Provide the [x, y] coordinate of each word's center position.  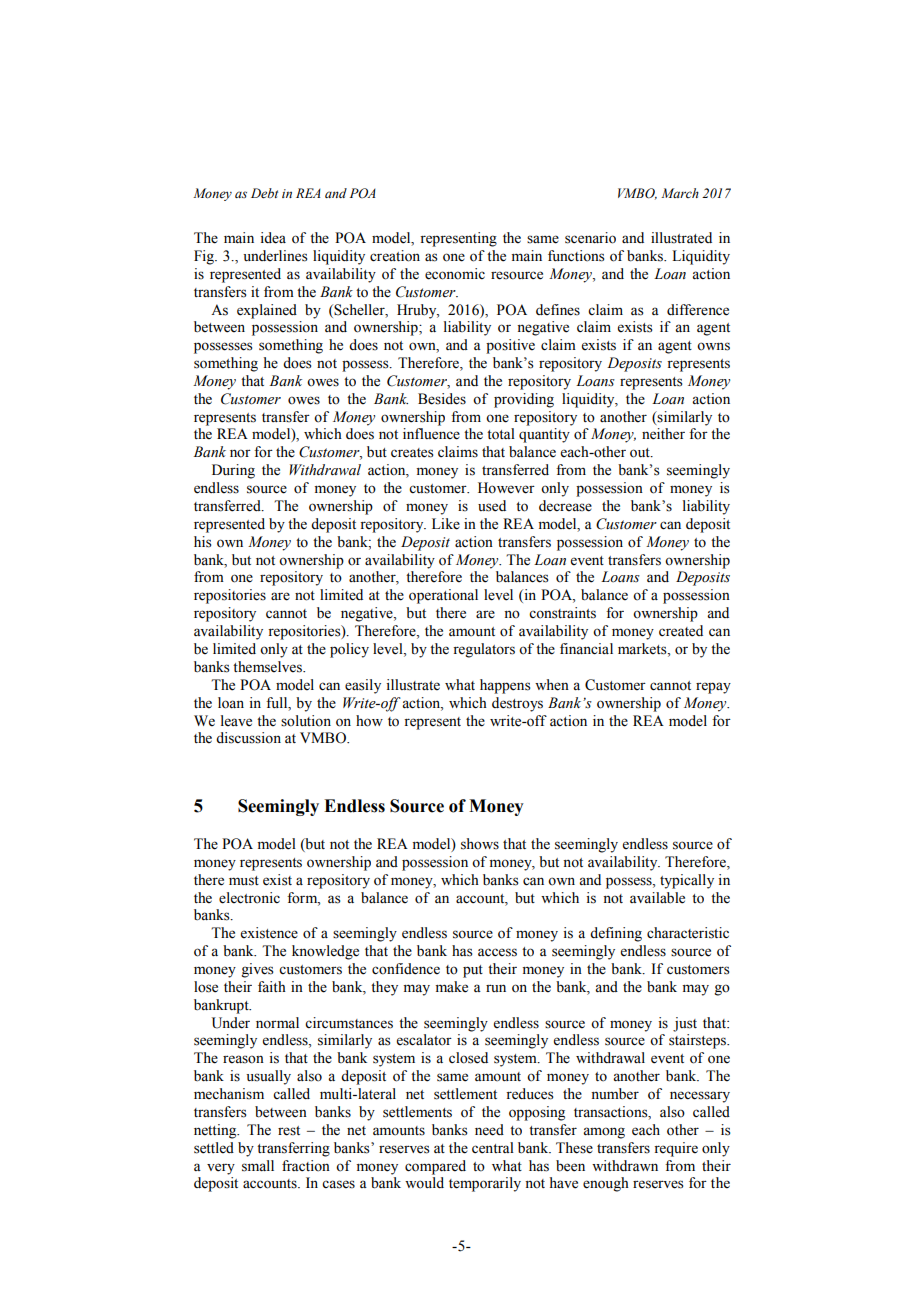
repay [713, 688]
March [680, 193]
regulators [484, 650]
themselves [269, 667]
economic [455, 274]
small [258, 1166]
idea [273, 238]
